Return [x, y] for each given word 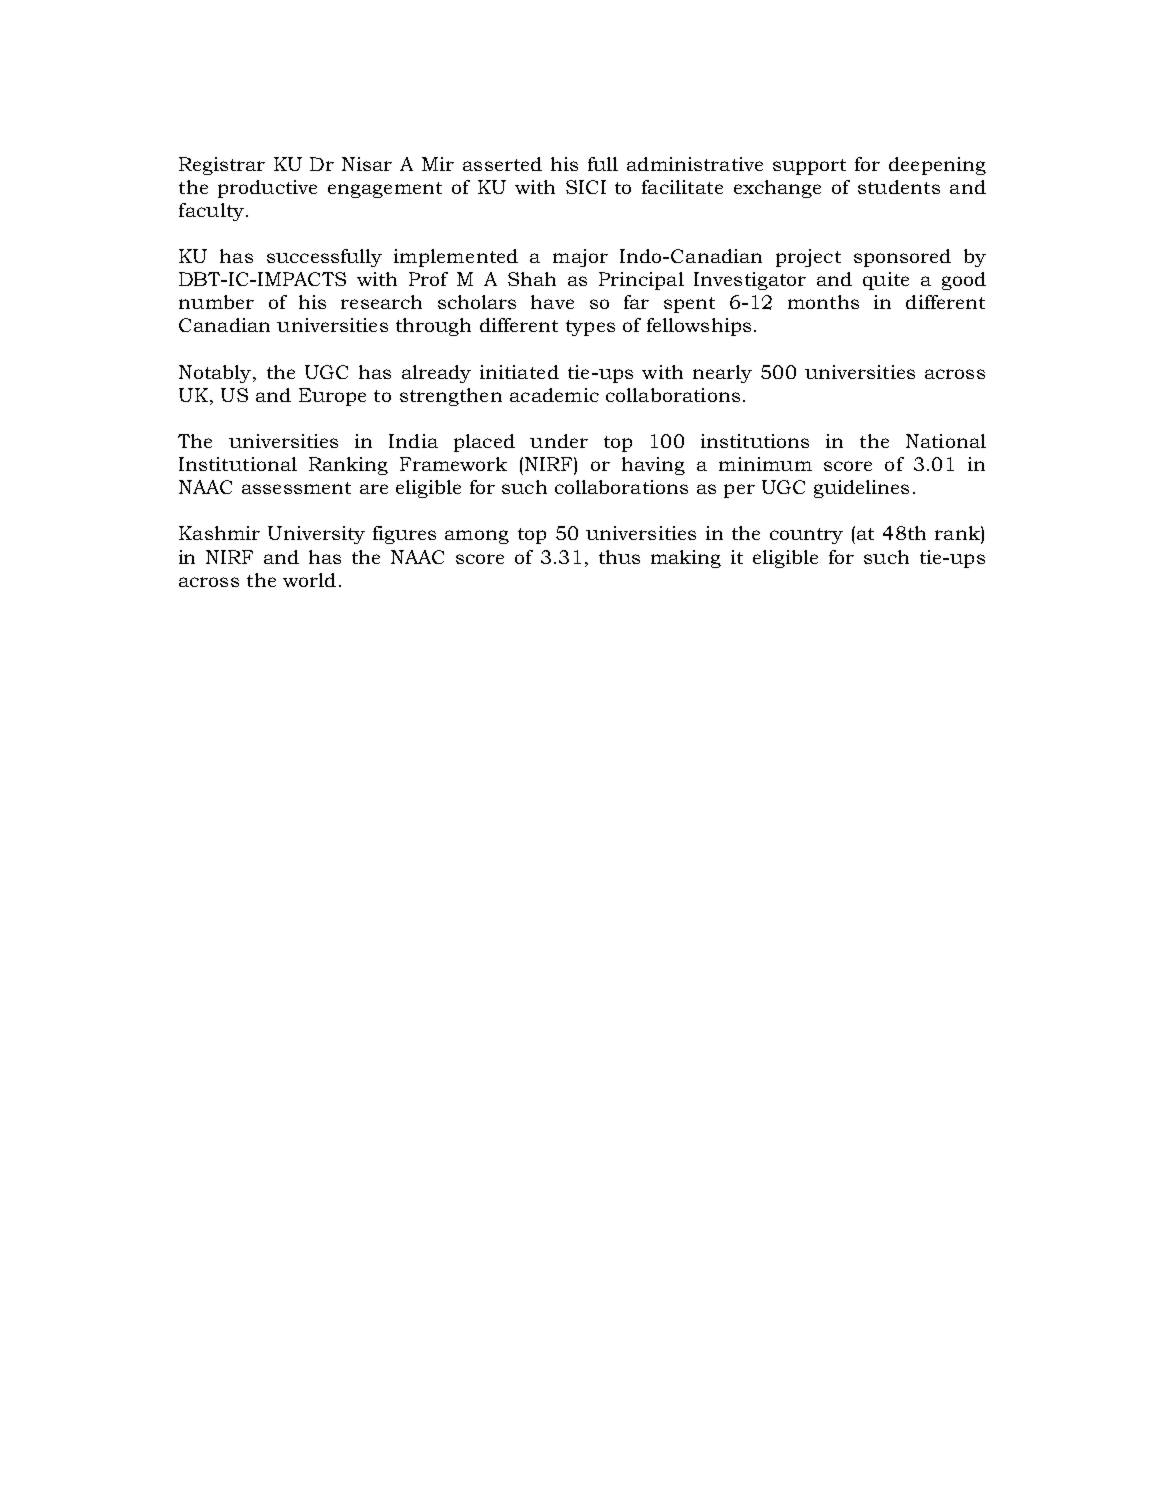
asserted [502, 164]
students [899, 187]
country [806, 536]
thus [619, 557]
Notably [216, 374]
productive [267, 189]
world [309, 580]
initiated [519, 372]
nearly [722, 374]
